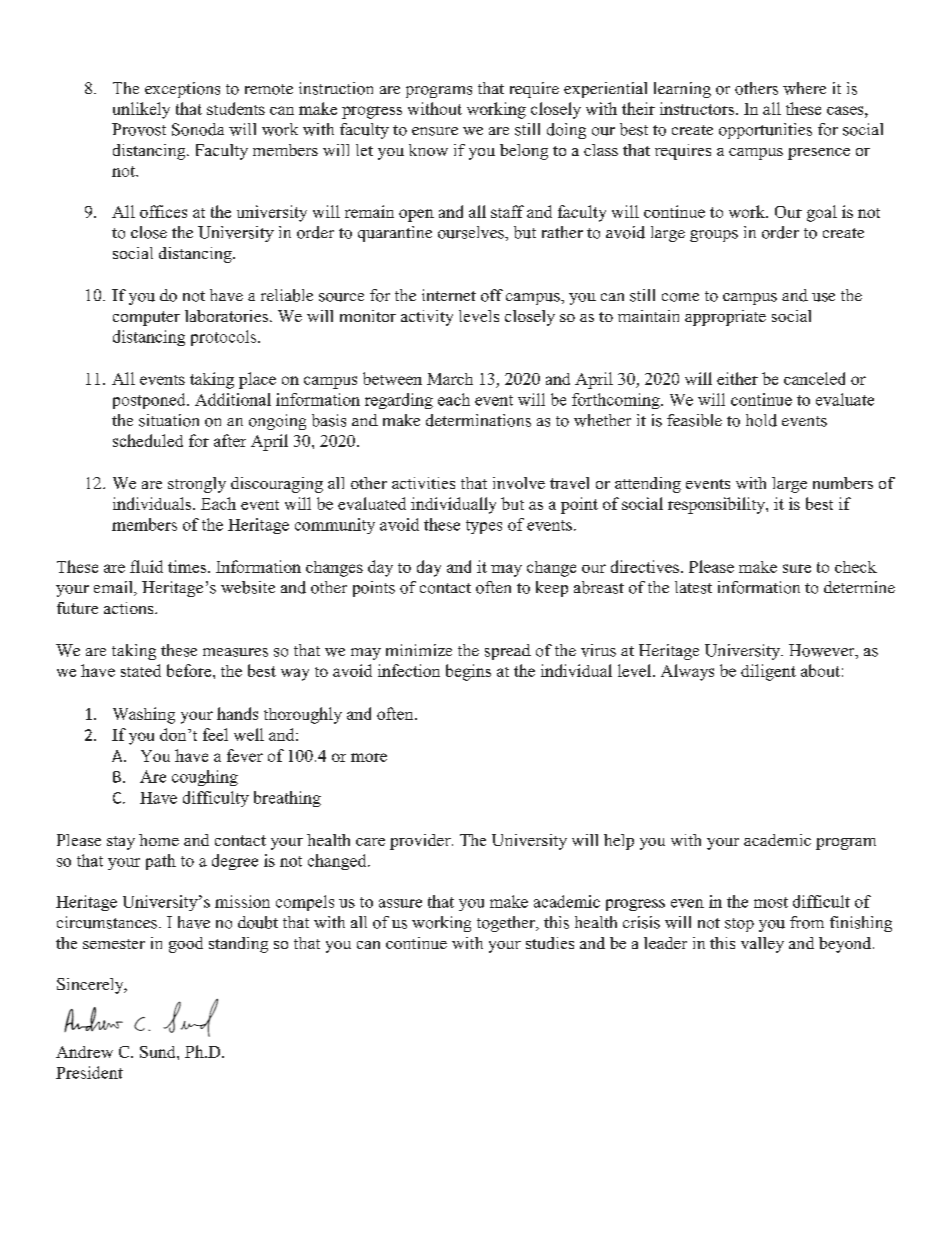 The height and width of the page is (1233, 952). What do you see at coordinates (478, 420) in the page?
I see `determinations` at bounding box center [478, 420].
